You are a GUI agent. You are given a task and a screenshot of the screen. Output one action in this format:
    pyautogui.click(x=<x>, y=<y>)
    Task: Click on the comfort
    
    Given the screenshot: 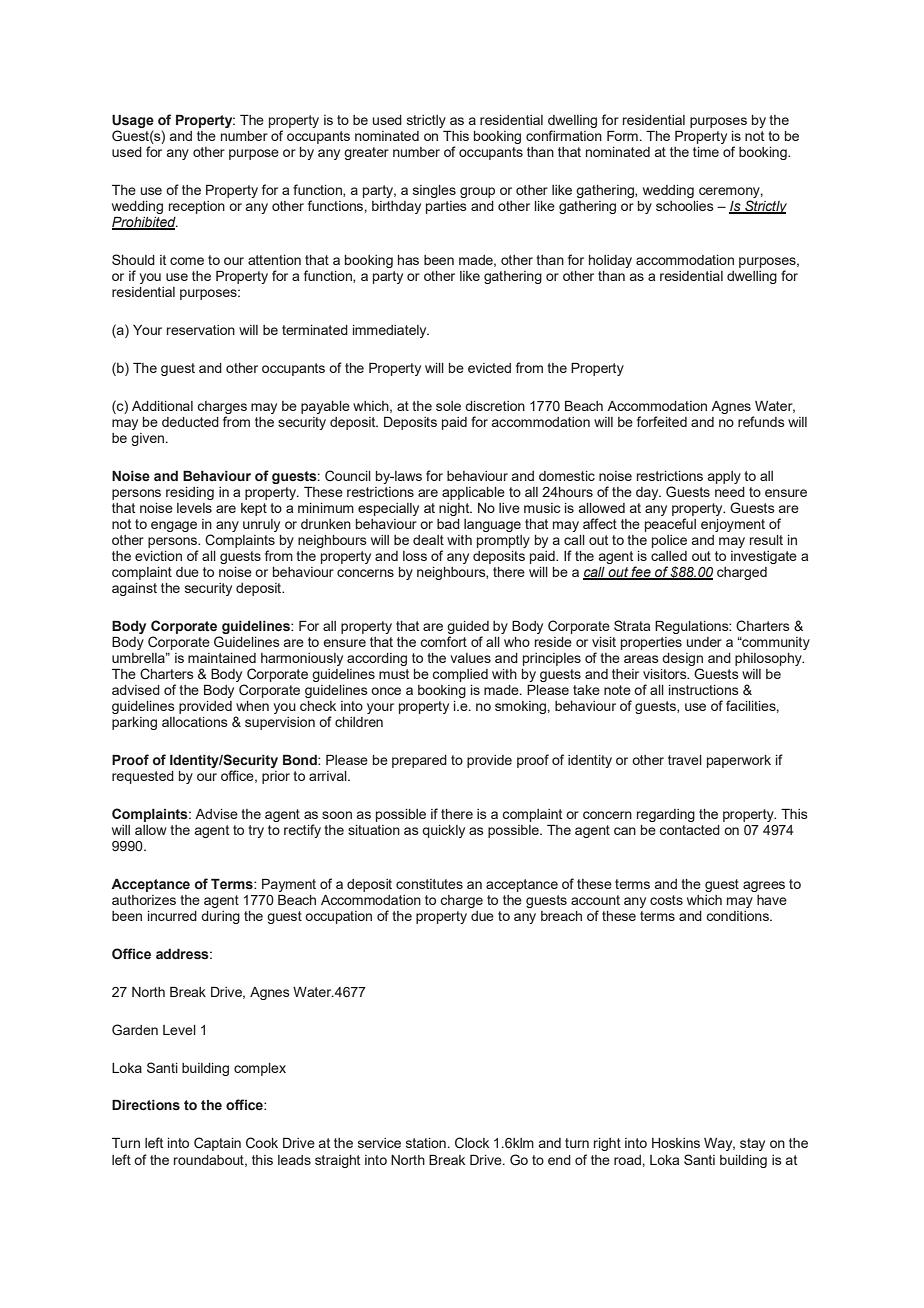 What is the action you would take?
    pyautogui.click(x=444, y=641)
